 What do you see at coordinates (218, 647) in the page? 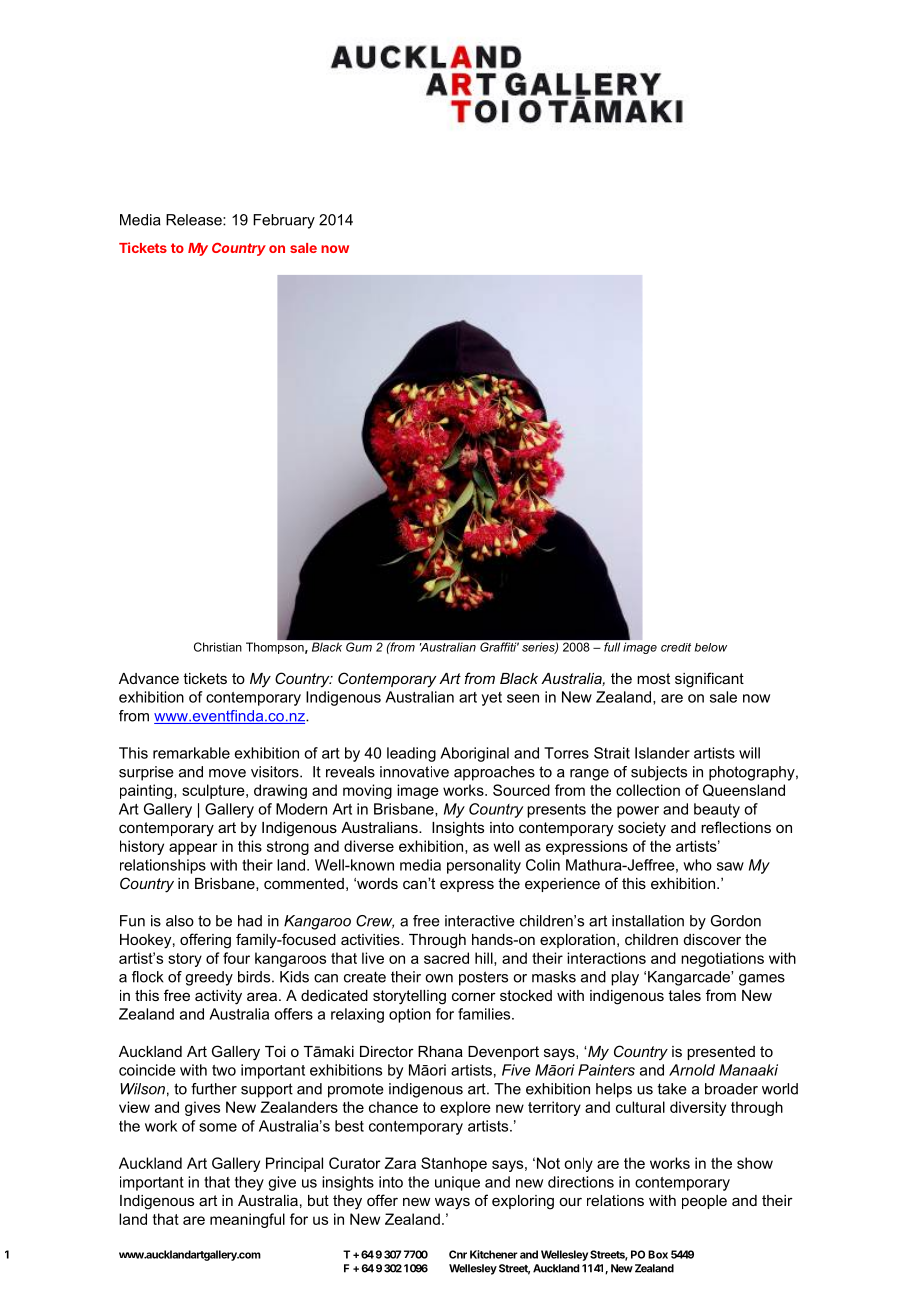
I see `Christian` at bounding box center [218, 647].
